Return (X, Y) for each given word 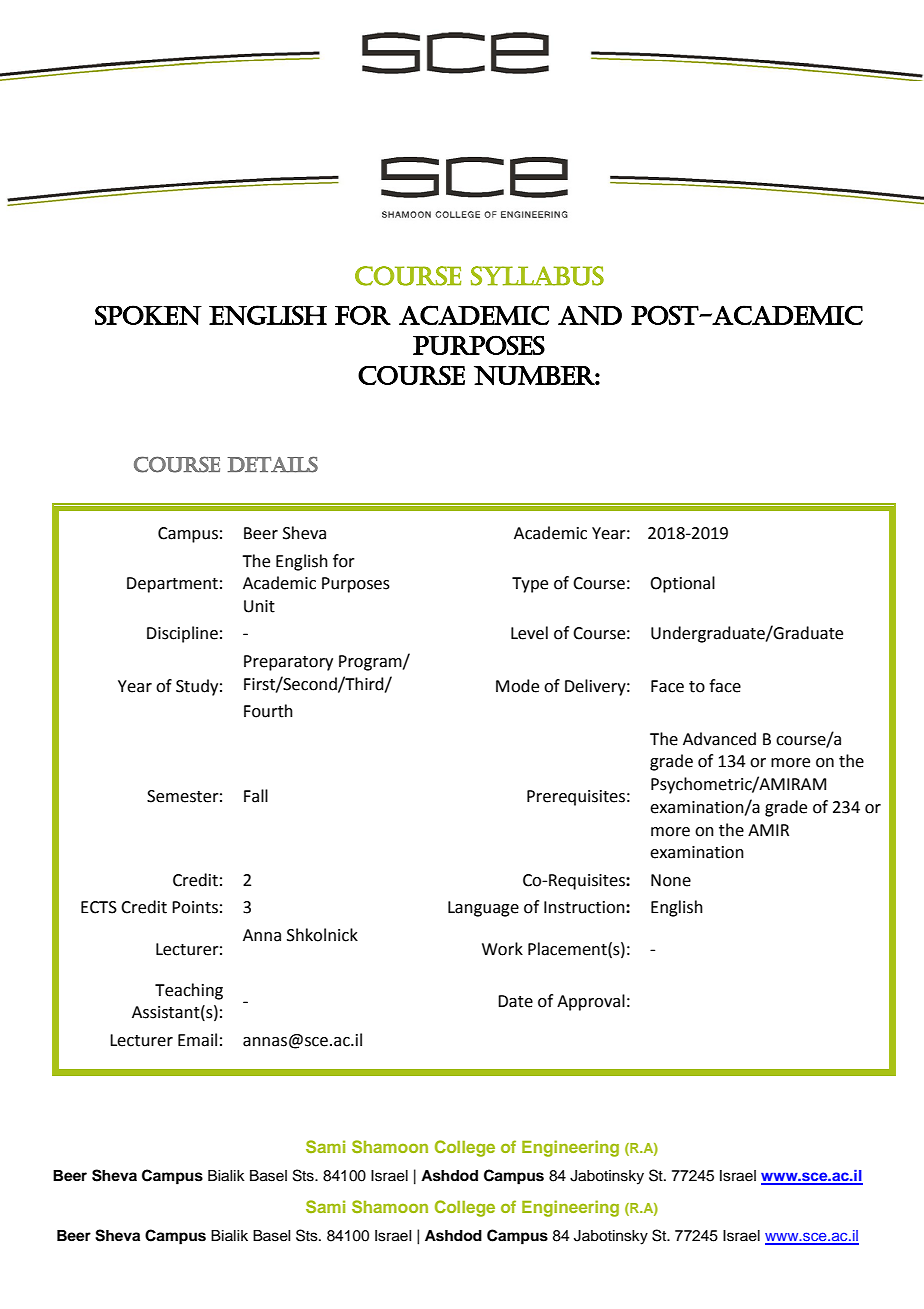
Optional (682, 584)
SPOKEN (148, 315)
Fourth (268, 711)
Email (197, 1040)
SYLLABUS (537, 276)
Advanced (719, 739)
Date (515, 1001)
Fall (256, 796)
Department (172, 585)
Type (530, 585)
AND (590, 315)
